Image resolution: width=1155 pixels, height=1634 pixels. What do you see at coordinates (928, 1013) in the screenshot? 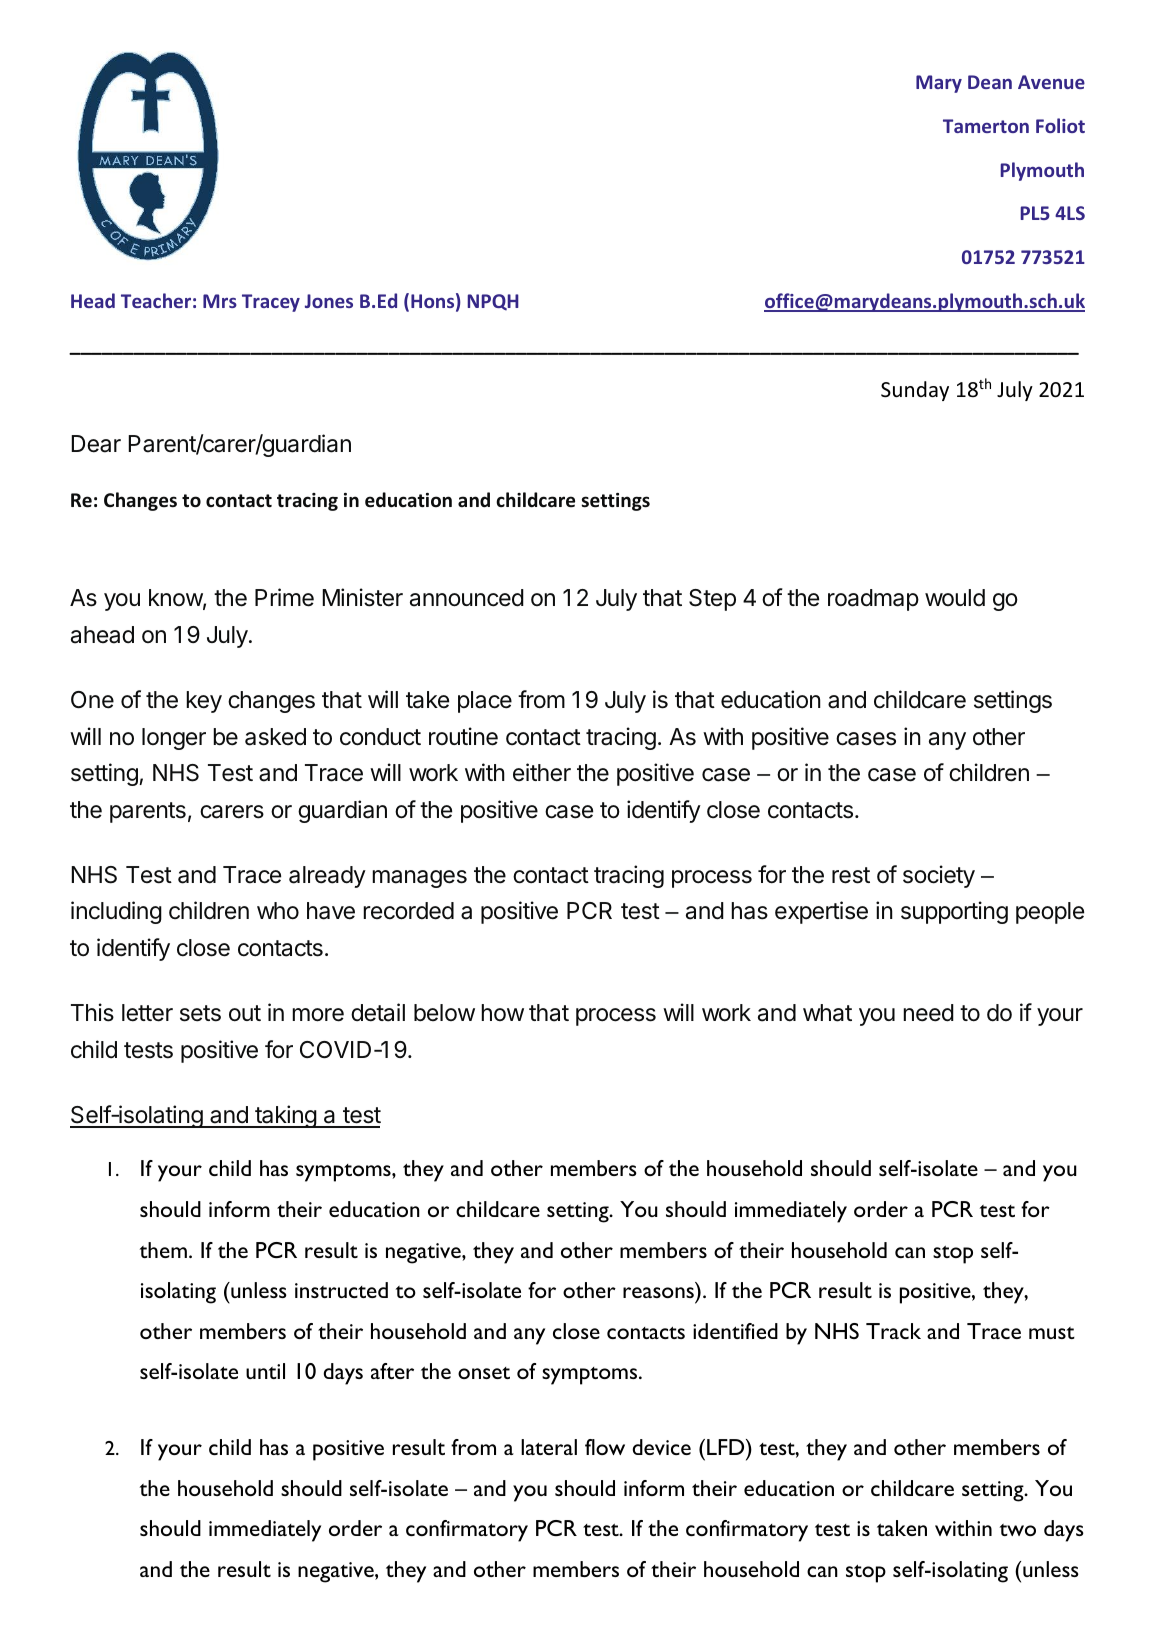
I see `need` at bounding box center [928, 1013].
